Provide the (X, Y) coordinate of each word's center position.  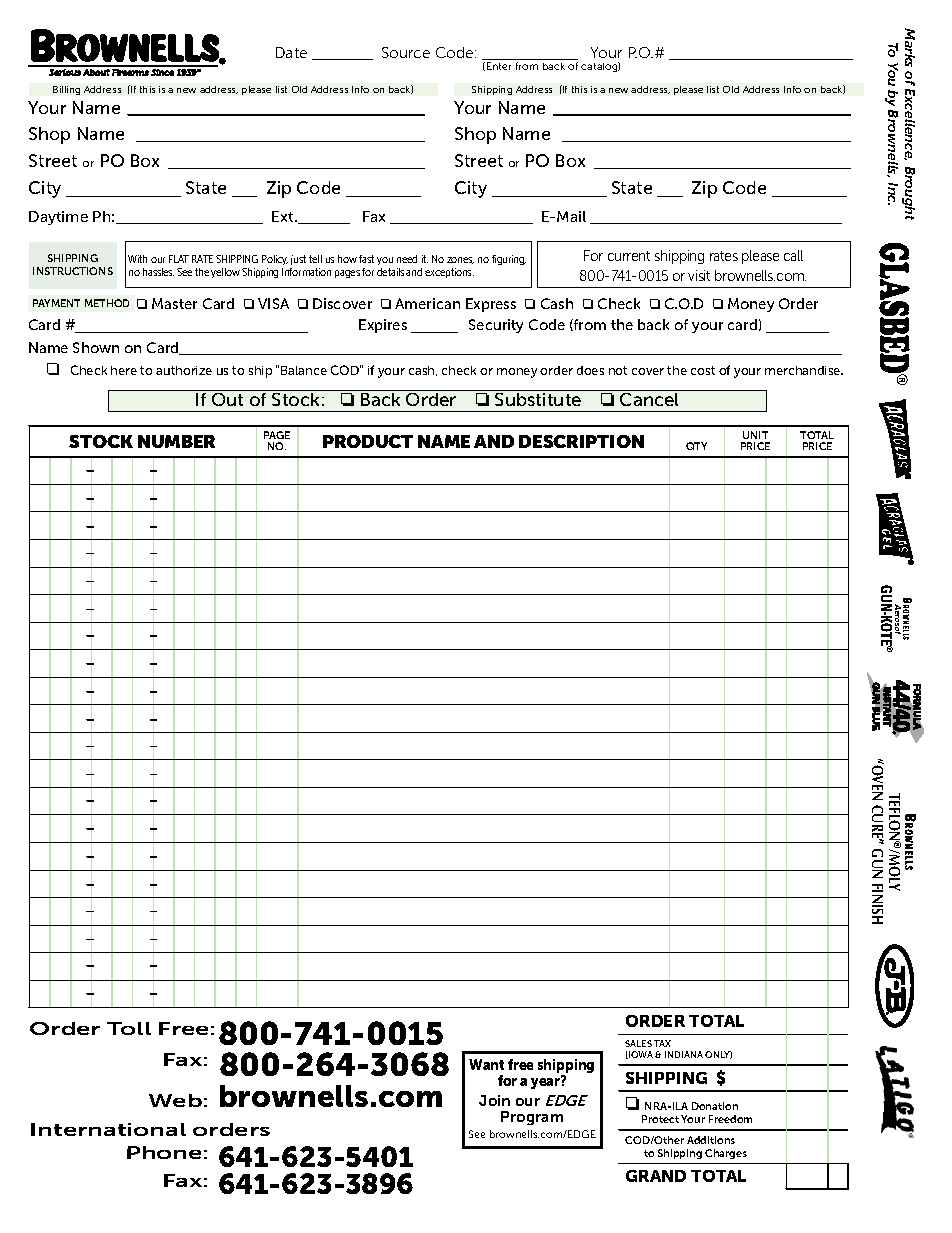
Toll (129, 1028)
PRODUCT (368, 441)
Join (494, 1100)
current (629, 256)
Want (486, 1064)
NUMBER (176, 441)
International (108, 1129)
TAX (662, 1043)
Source (406, 52)
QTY (696, 446)
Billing (66, 90)
